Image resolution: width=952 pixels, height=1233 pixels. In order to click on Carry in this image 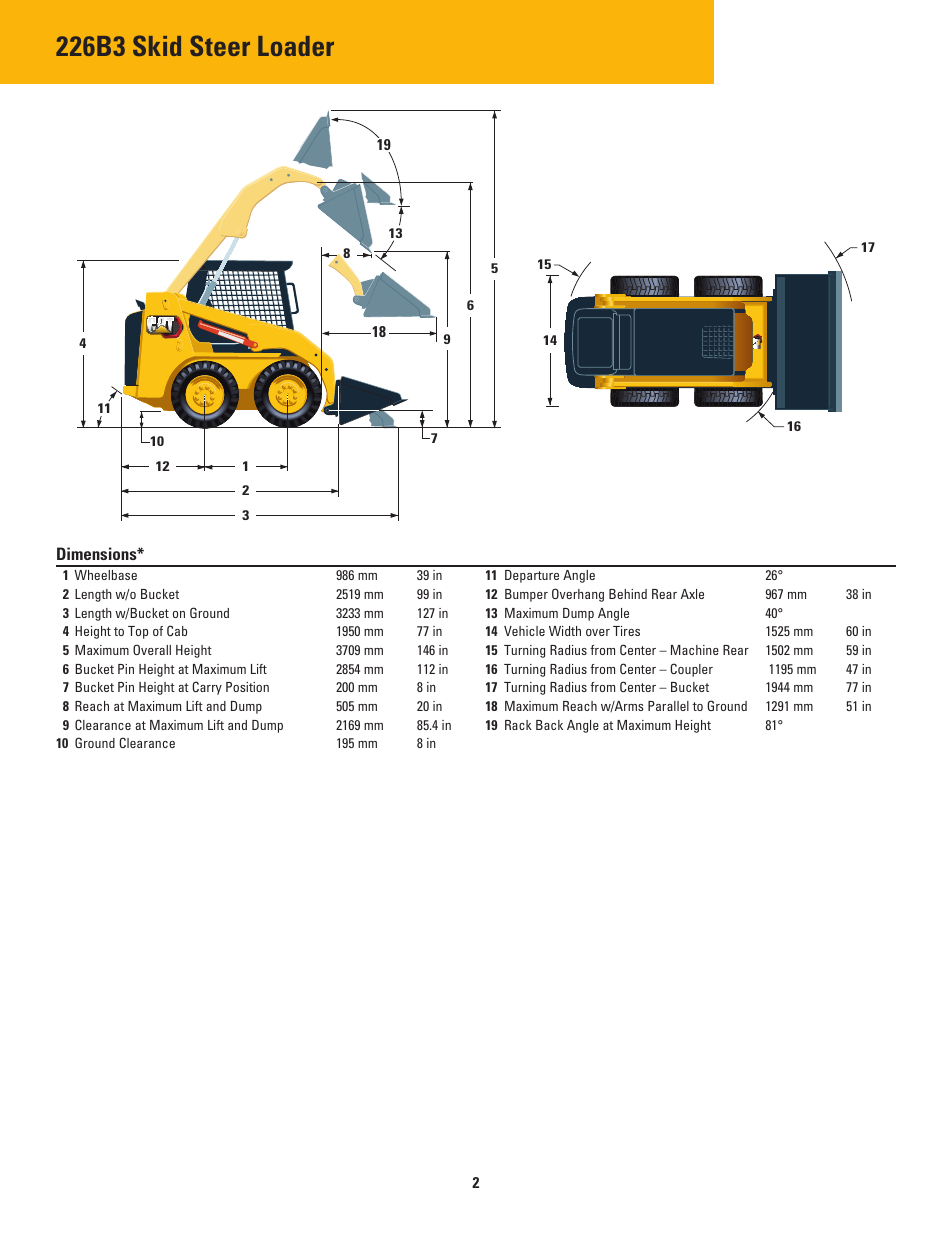, I will do `click(207, 688)`.
